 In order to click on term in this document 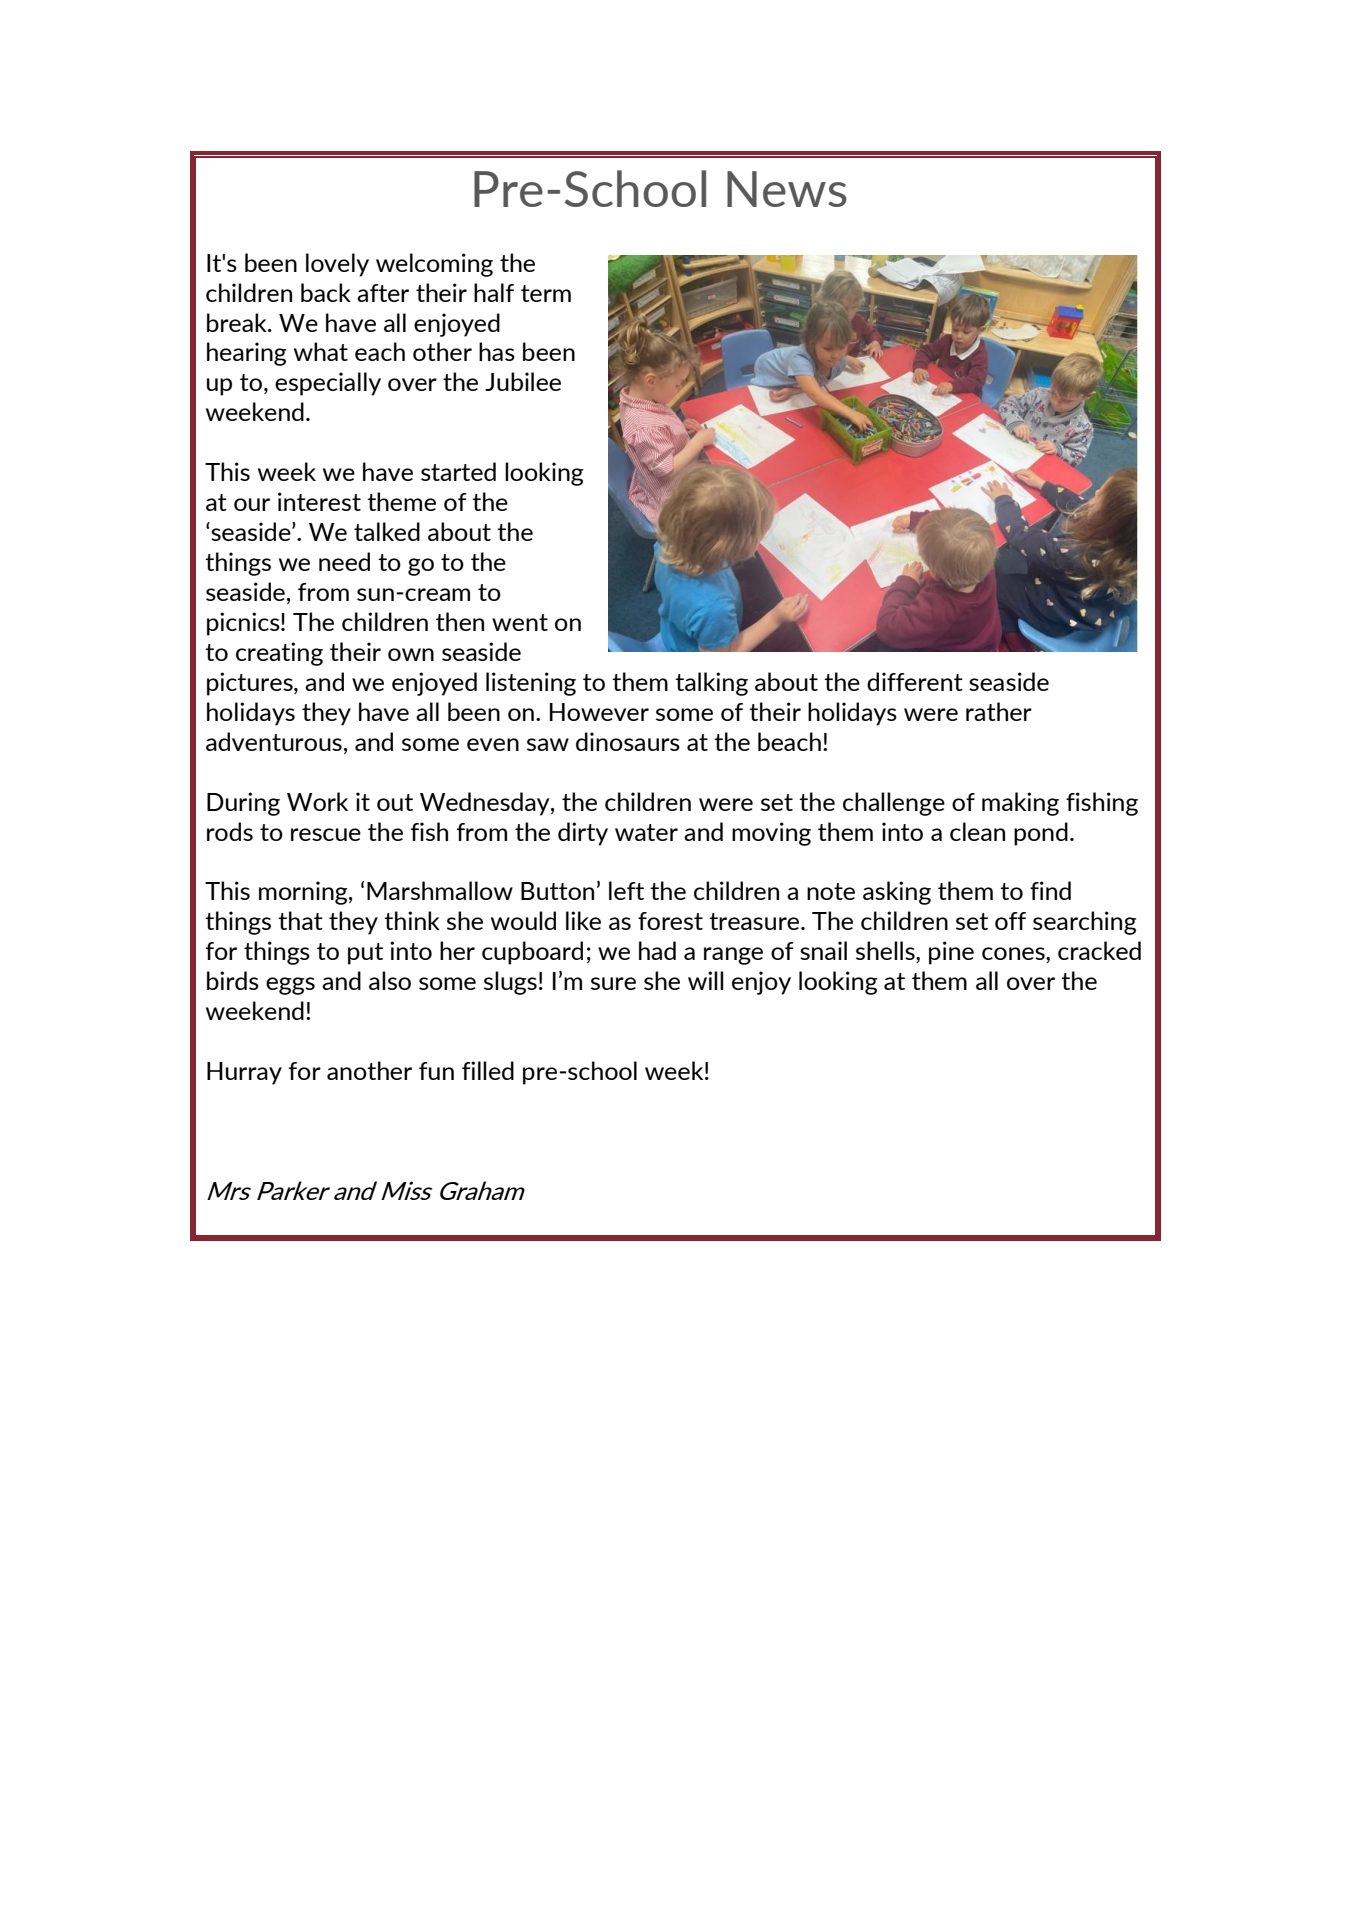, I will do `click(546, 293)`.
